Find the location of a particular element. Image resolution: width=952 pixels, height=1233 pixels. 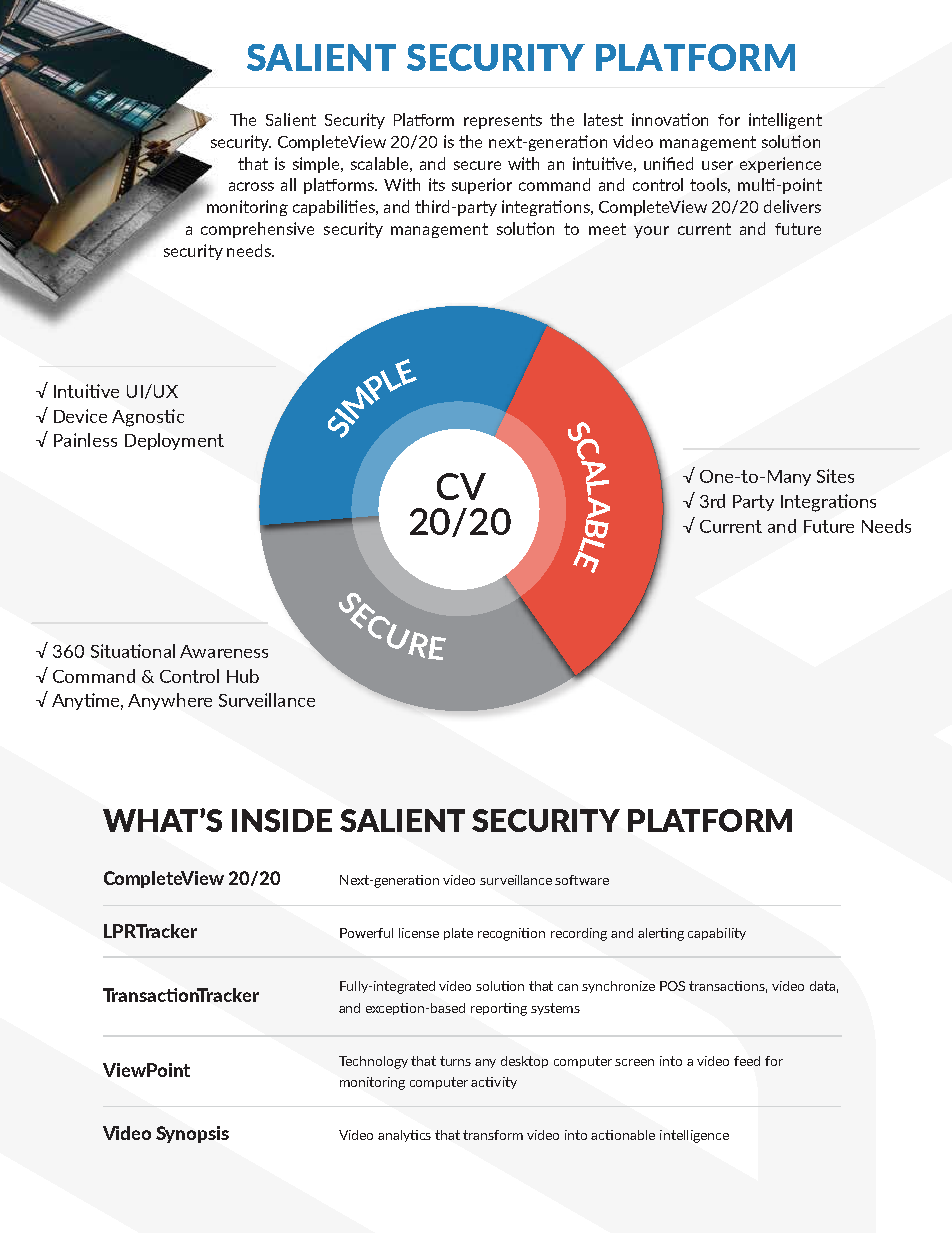

its is located at coordinates (437, 184).
